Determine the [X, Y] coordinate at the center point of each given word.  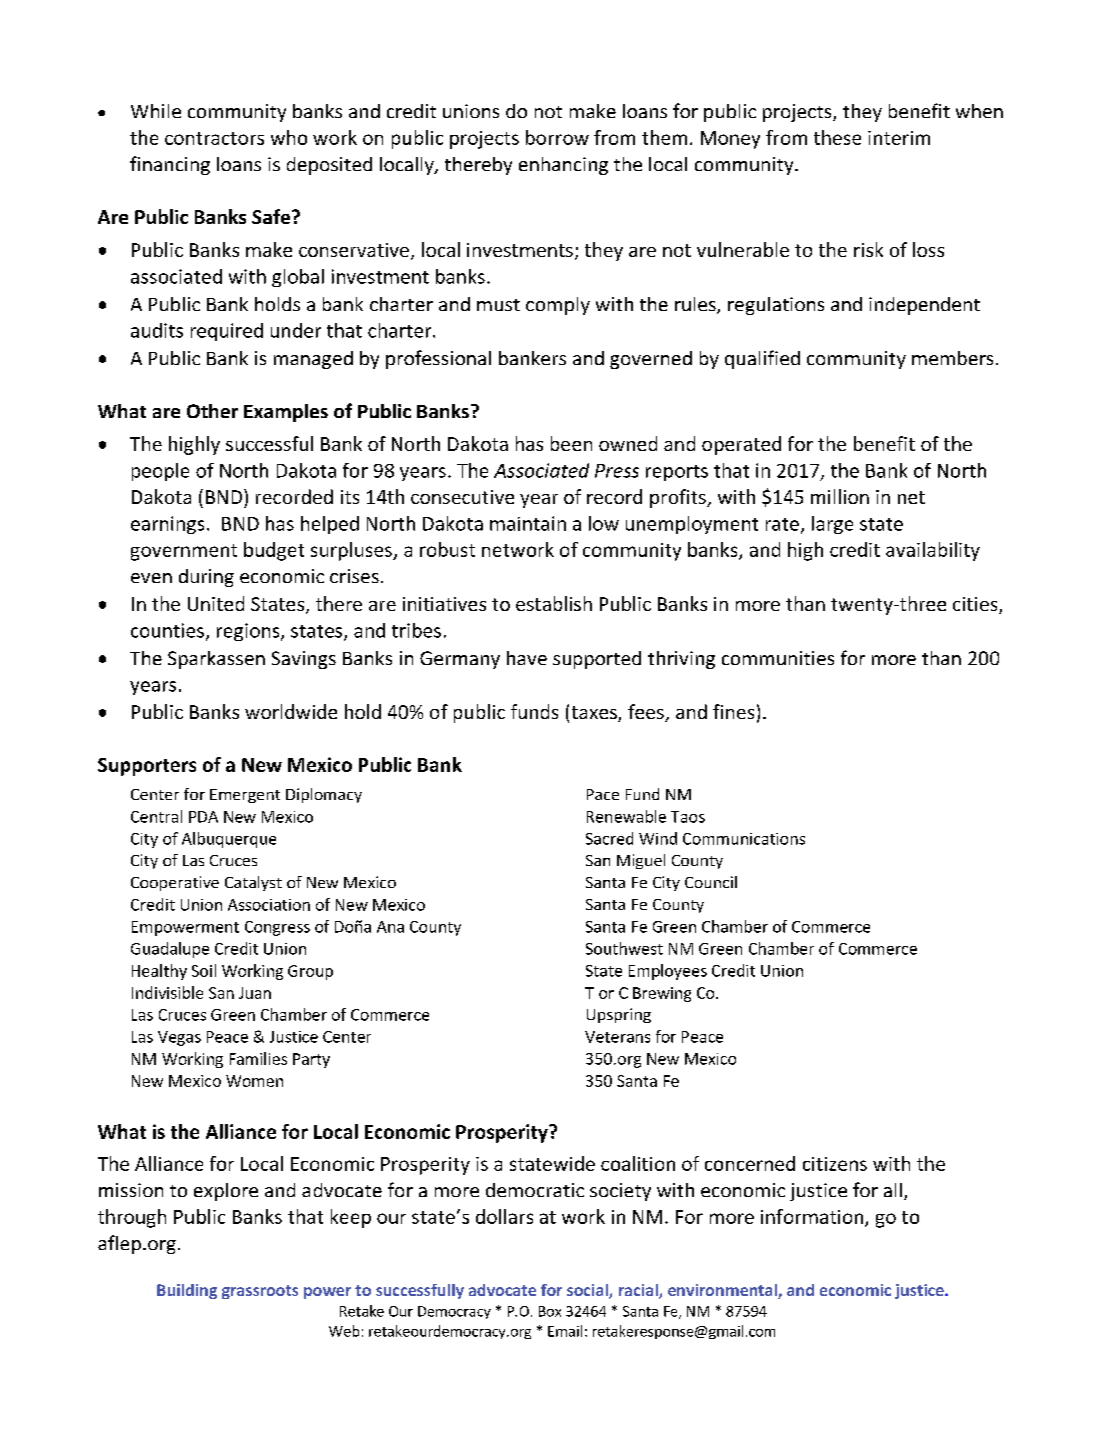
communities [778, 658]
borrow [557, 137]
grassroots [260, 1292]
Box [550, 1311]
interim [899, 138]
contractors [214, 138]
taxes [595, 714]
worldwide [291, 711]
